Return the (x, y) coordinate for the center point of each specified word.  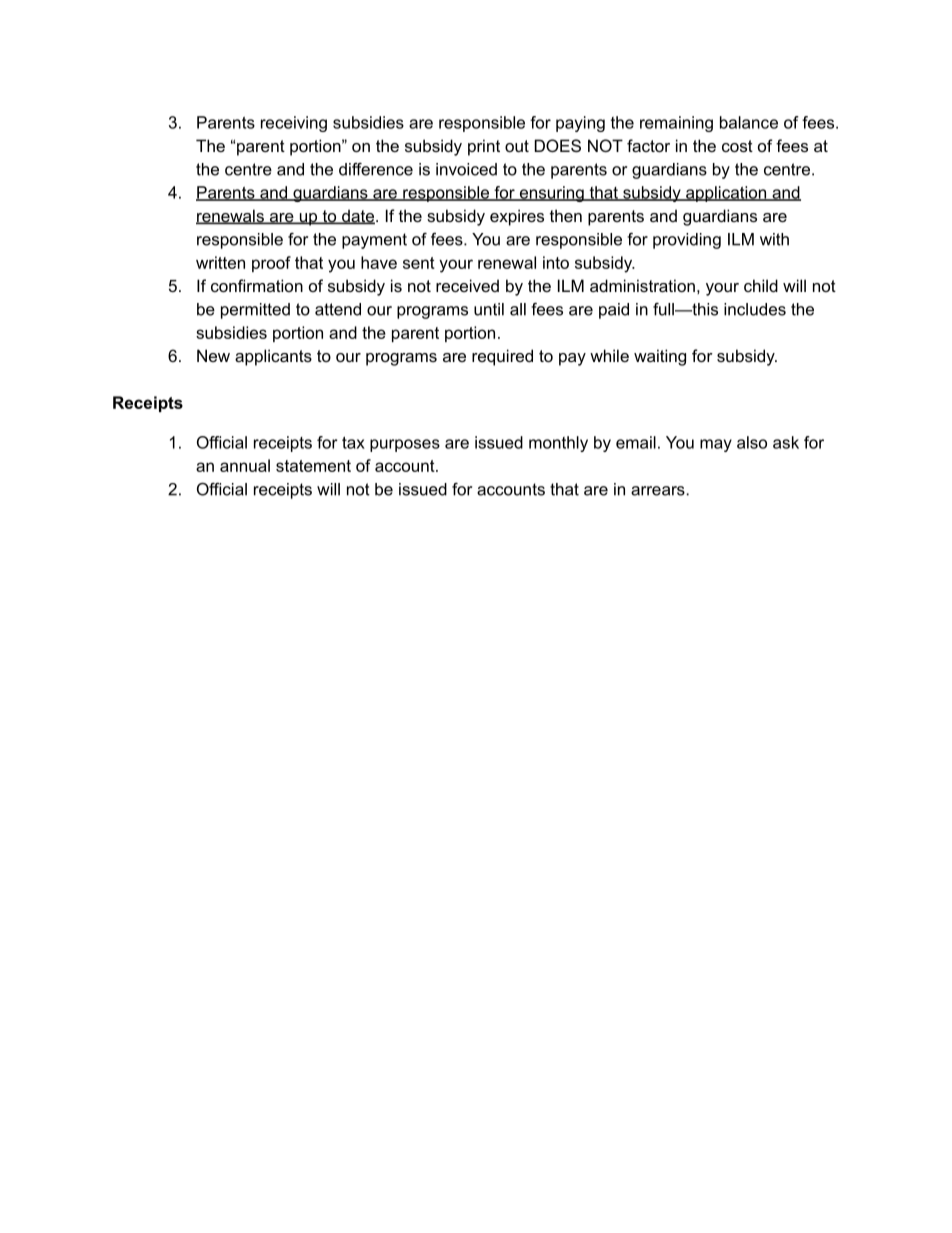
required (502, 357)
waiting (660, 357)
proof (271, 264)
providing (687, 241)
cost (737, 146)
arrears (659, 491)
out (517, 146)
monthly (558, 444)
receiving (294, 124)
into (556, 262)
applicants (273, 357)
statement (313, 466)
